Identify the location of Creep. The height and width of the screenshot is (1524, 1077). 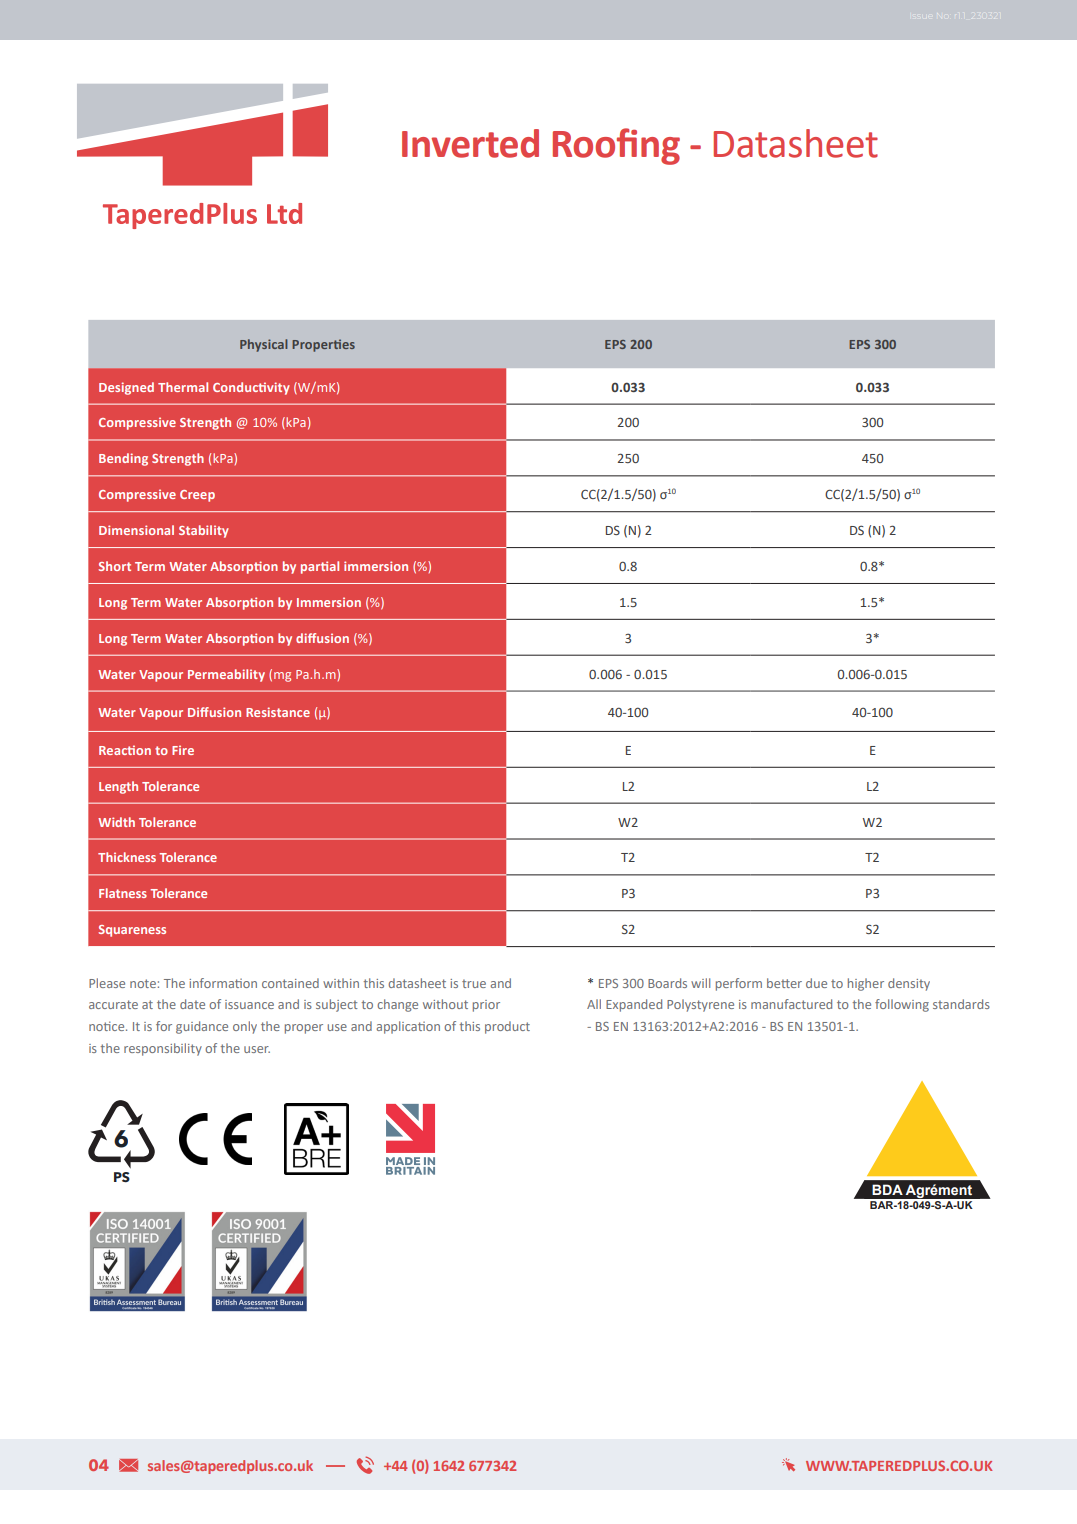
(197, 496).
